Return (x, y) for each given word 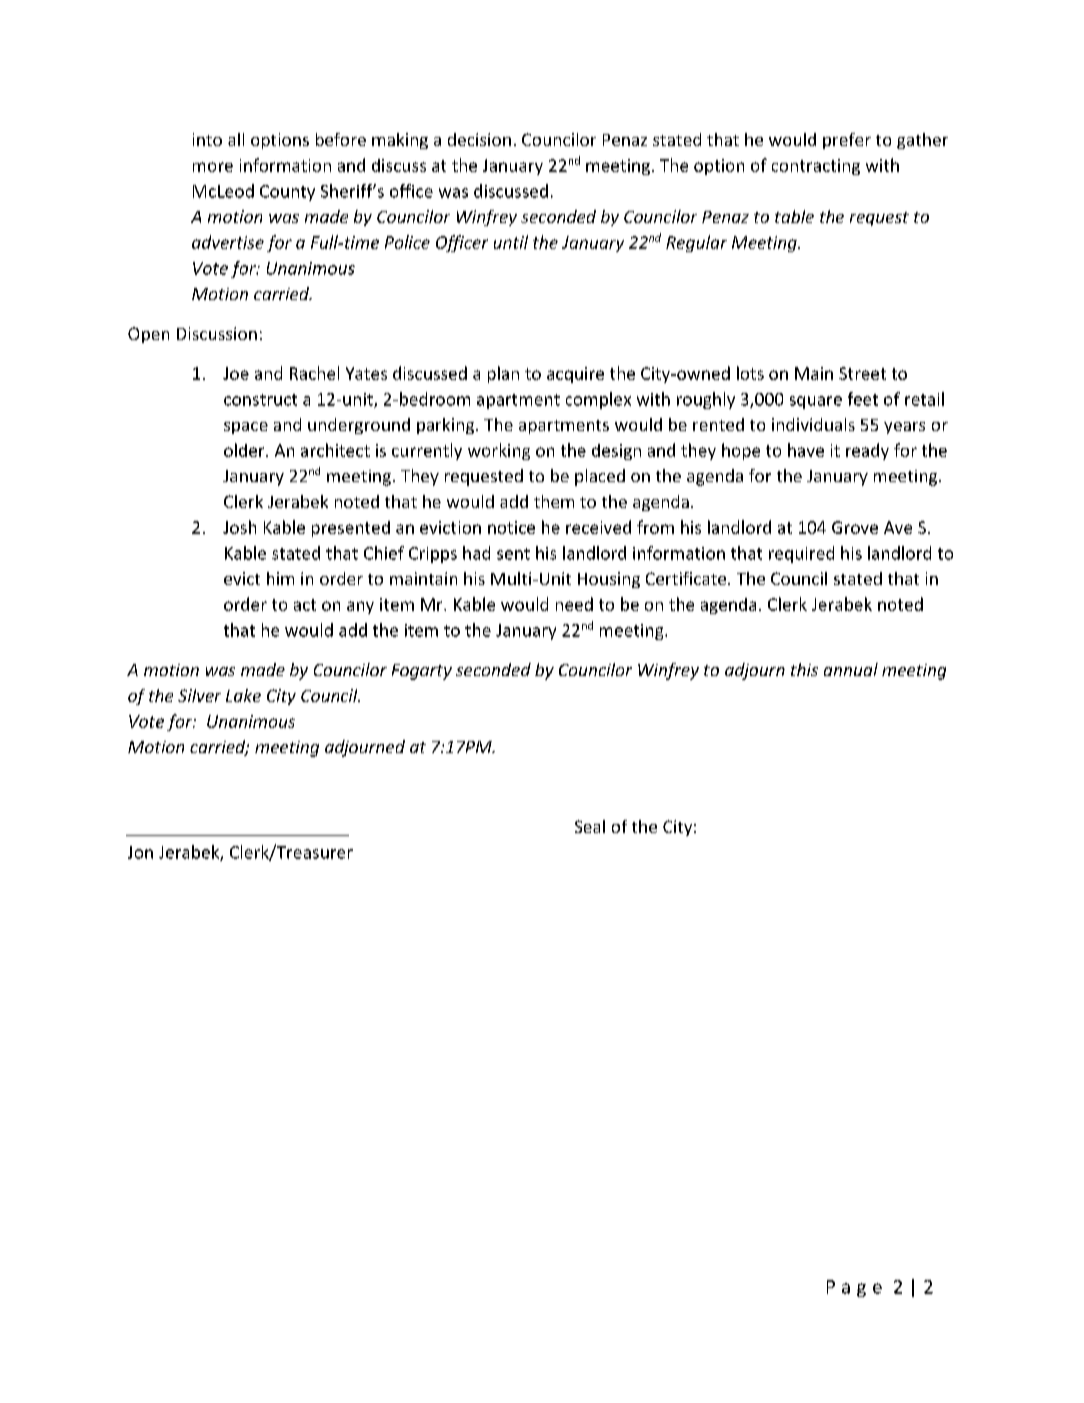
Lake (243, 695)
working (499, 451)
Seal (590, 826)
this (804, 669)
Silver (199, 695)
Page (854, 1288)
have (806, 450)
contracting (816, 167)
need (574, 604)
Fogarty (422, 672)
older (245, 450)
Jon (140, 852)
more (213, 167)
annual (851, 669)
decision (479, 139)
